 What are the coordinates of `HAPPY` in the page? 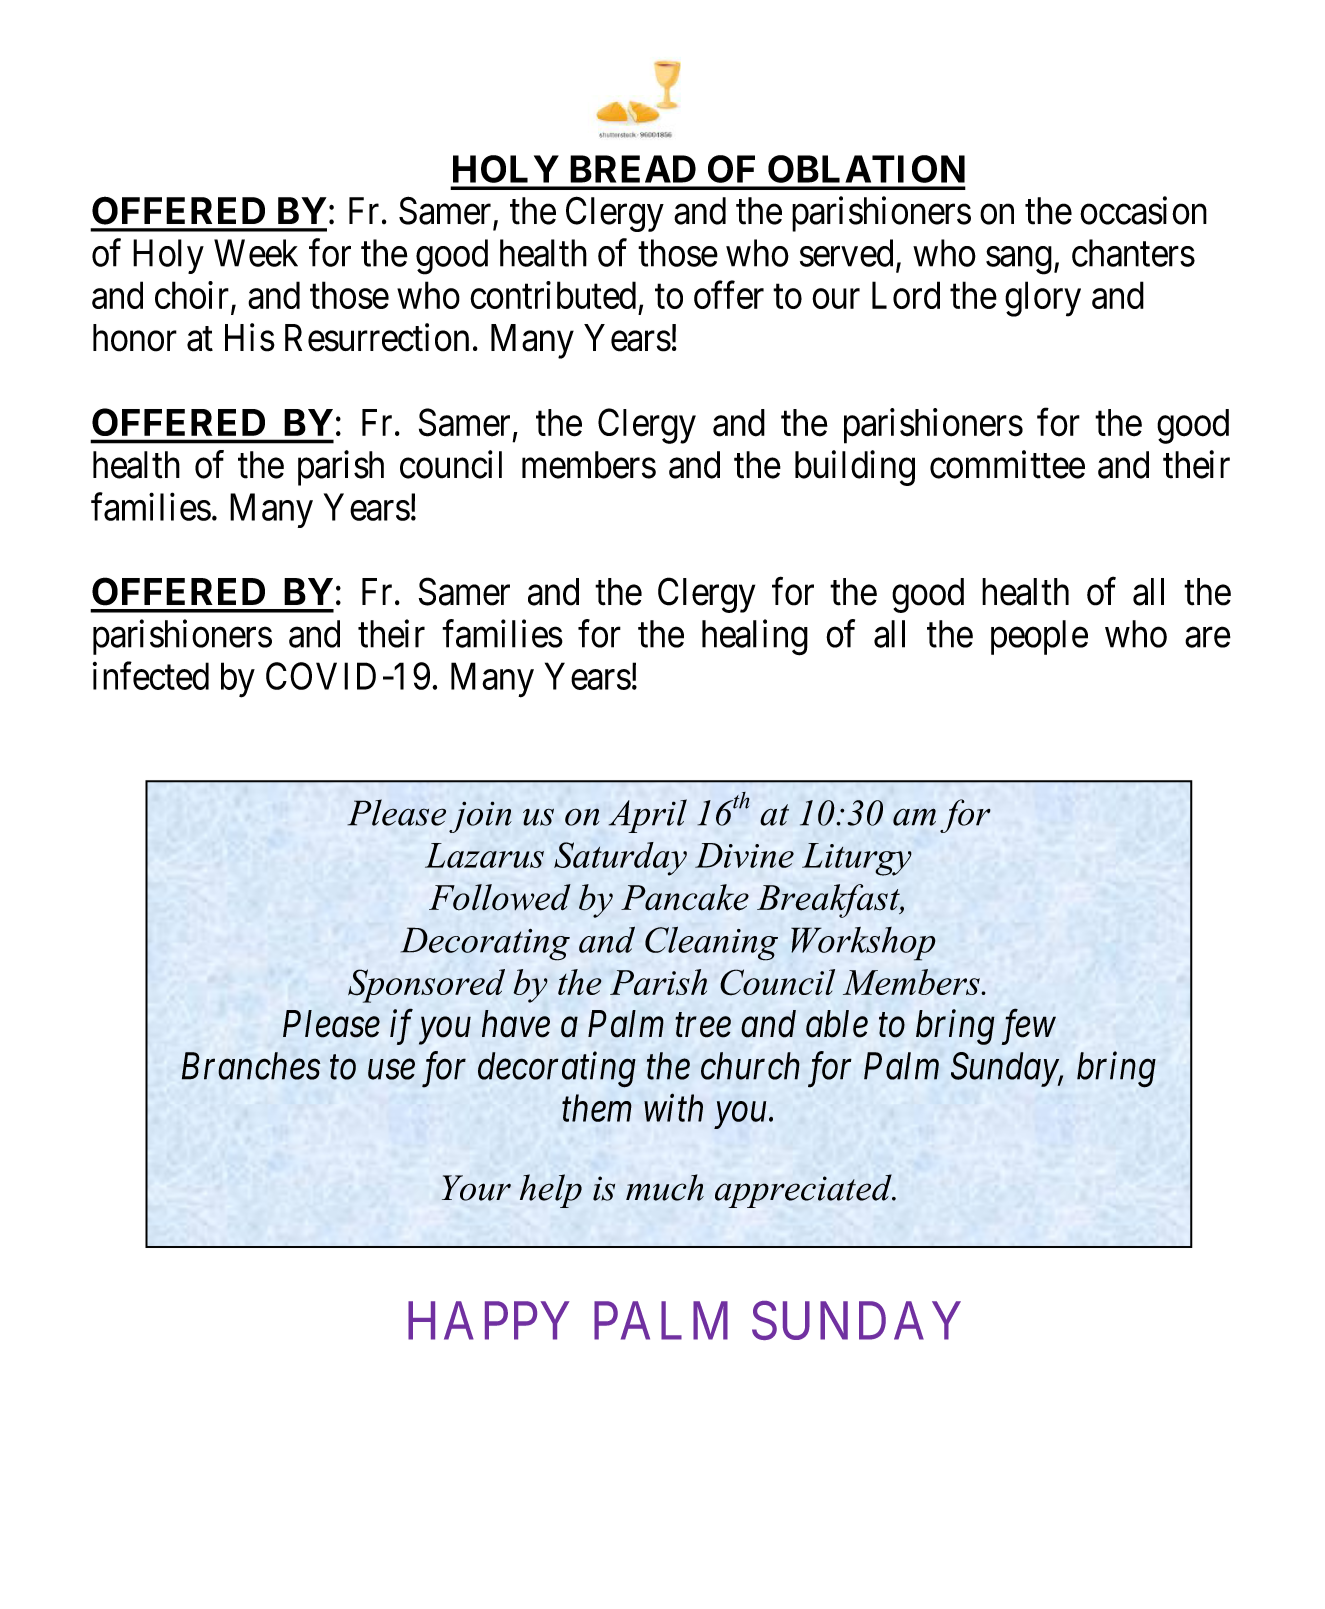 It's located at (488, 1321).
